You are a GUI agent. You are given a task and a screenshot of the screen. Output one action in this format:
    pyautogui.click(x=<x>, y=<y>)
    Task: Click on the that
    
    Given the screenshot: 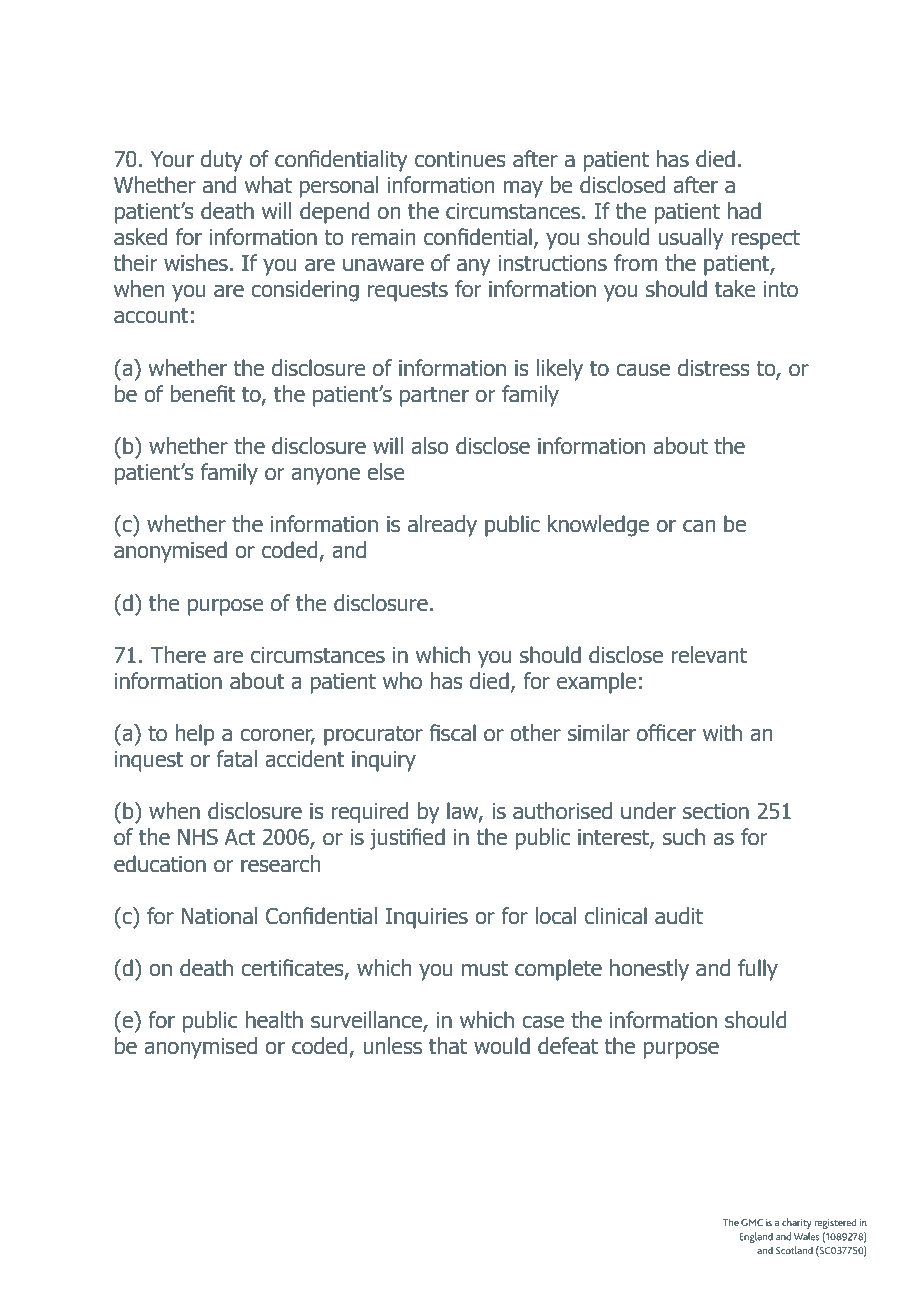 What is the action you would take?
    pyautogui.click(x=448, y=1046)
